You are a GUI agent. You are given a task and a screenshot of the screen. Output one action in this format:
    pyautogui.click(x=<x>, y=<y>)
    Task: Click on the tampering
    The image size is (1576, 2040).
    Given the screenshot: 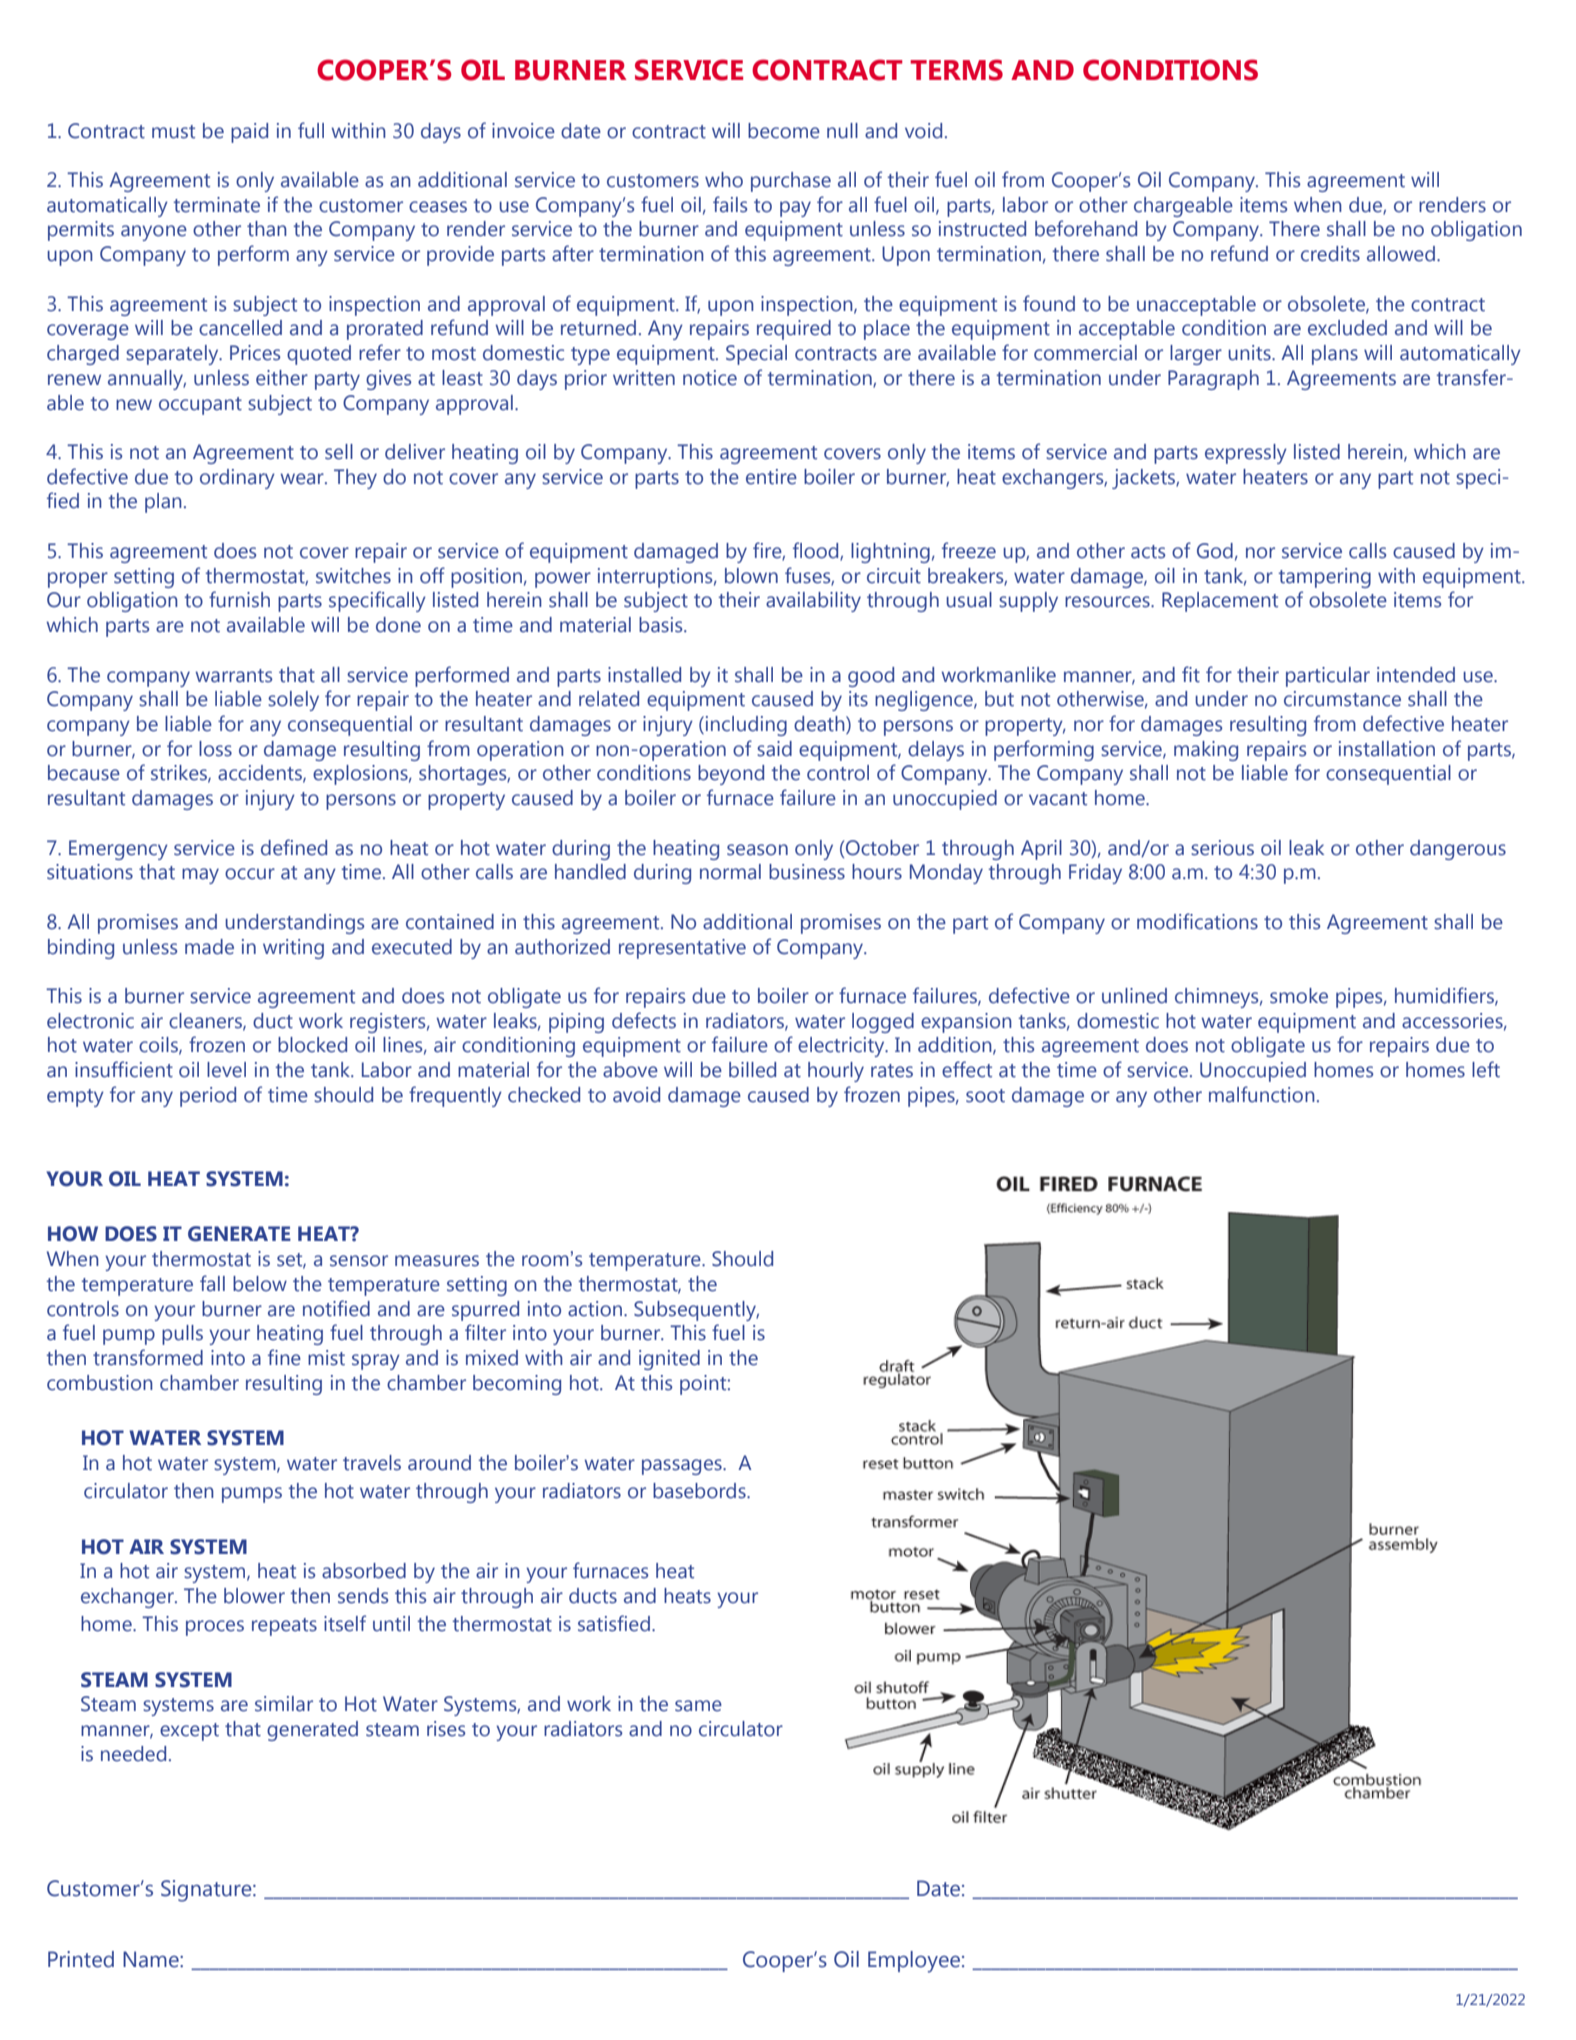 What is the action you would take?
    pyautogui.click(x=1324, y=578)
